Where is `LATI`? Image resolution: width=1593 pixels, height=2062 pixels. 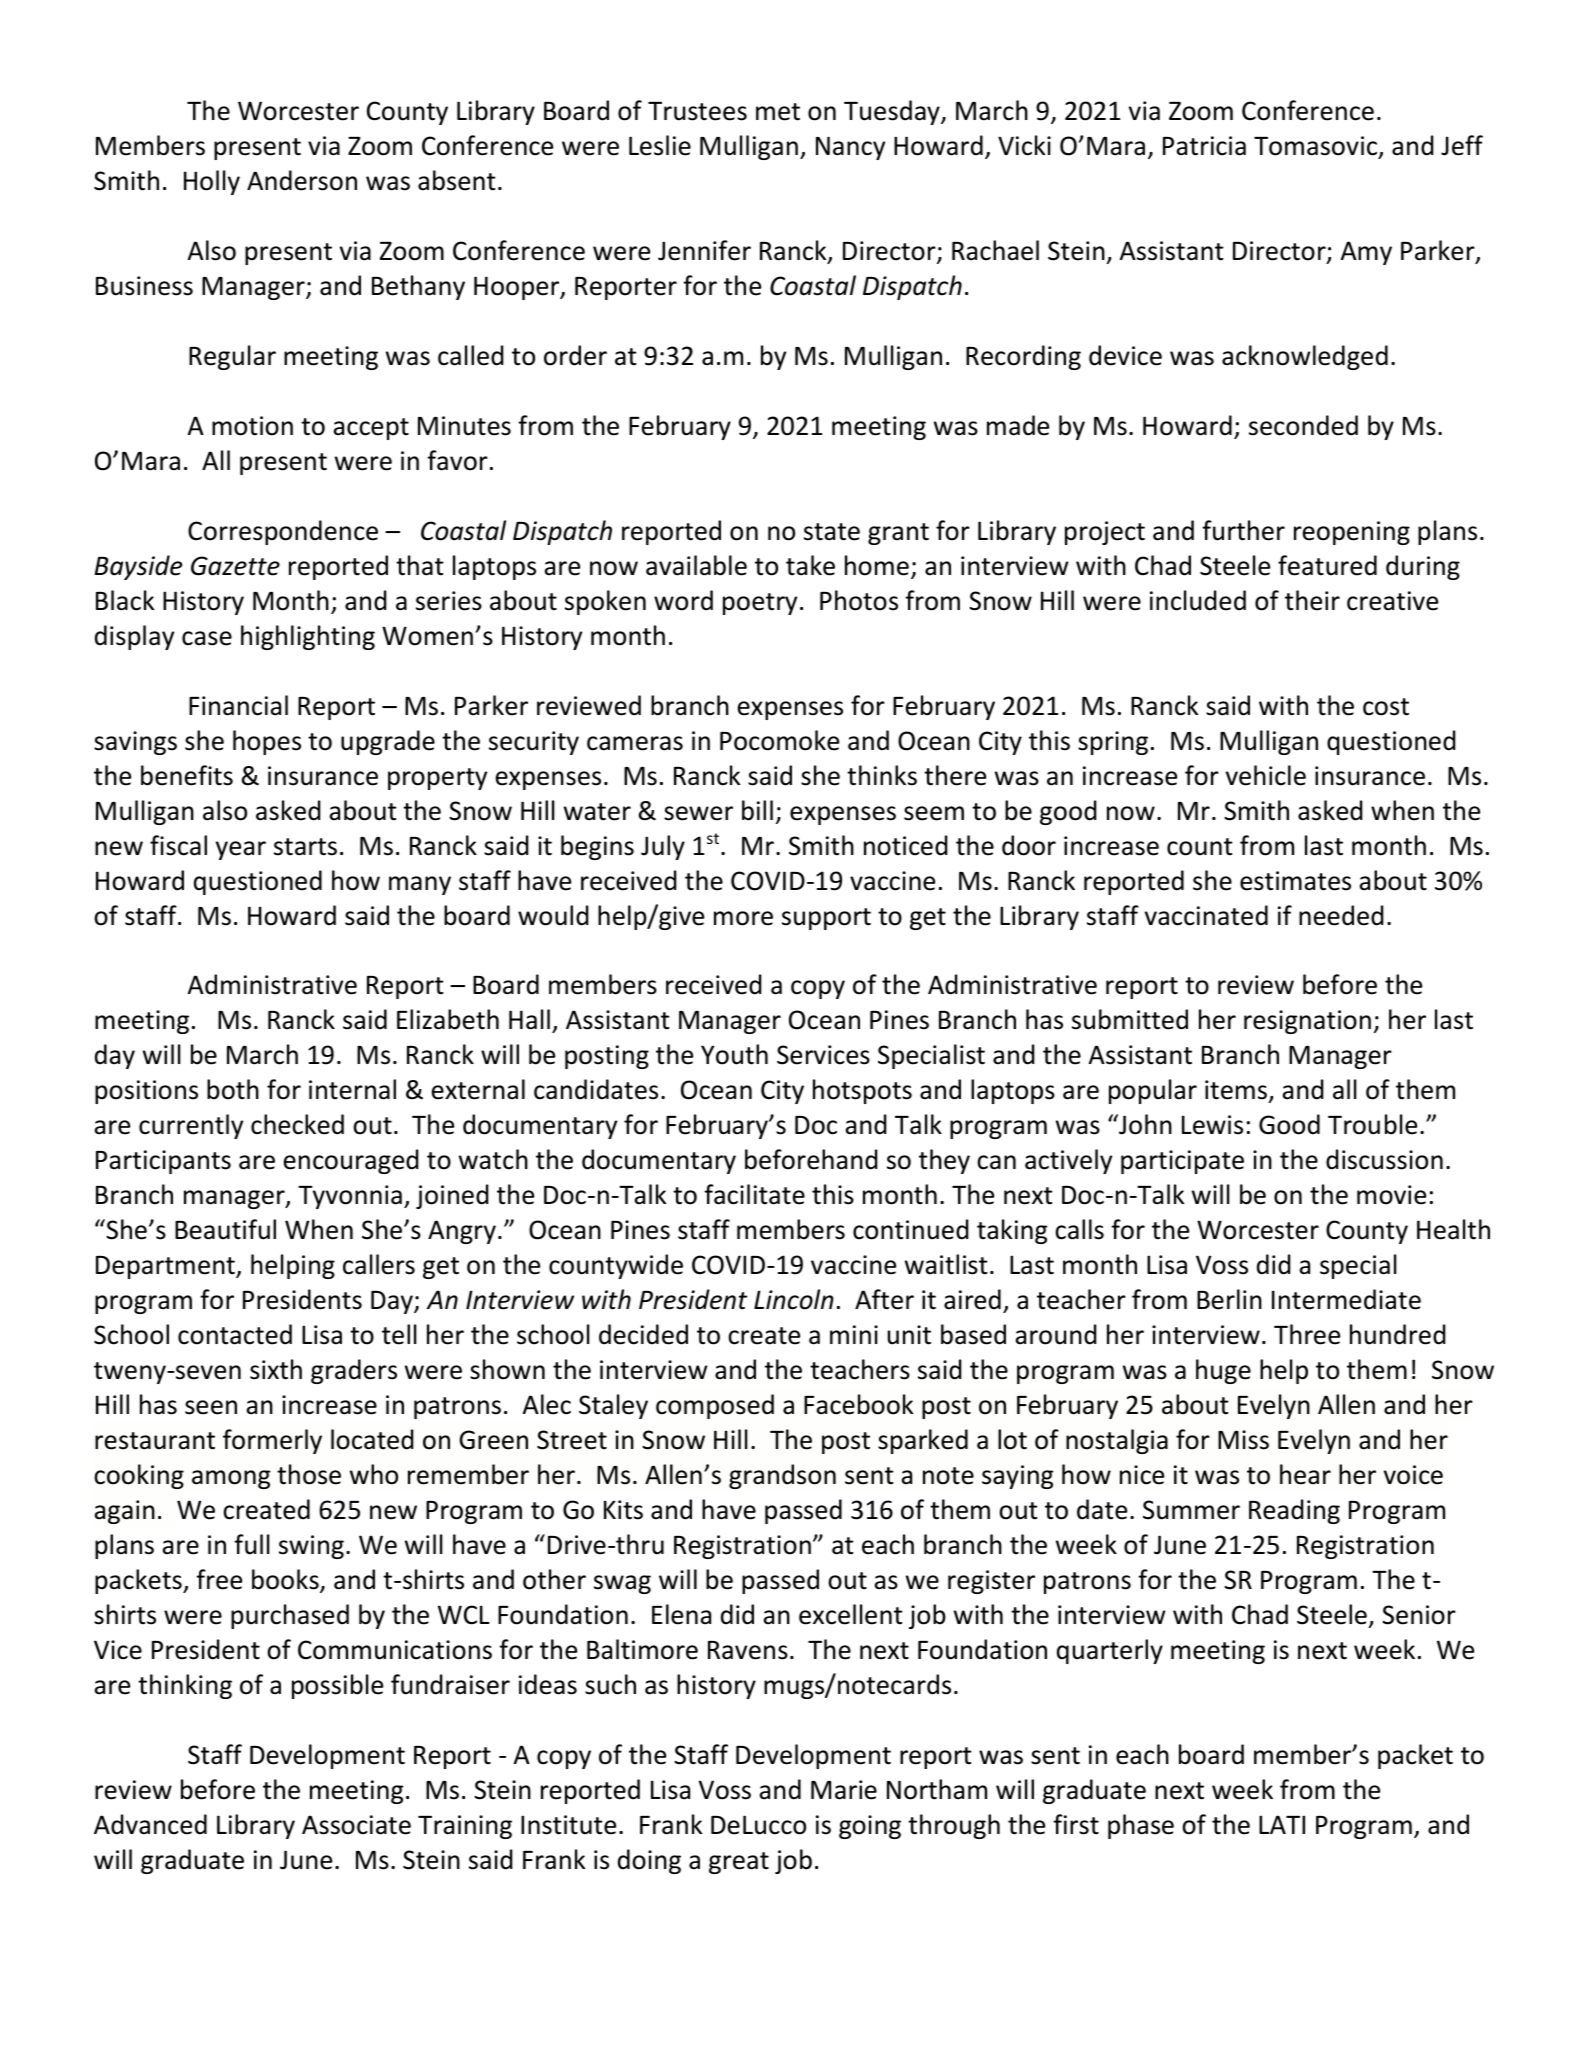 LATI is located at coordinates (1282, 1824).
